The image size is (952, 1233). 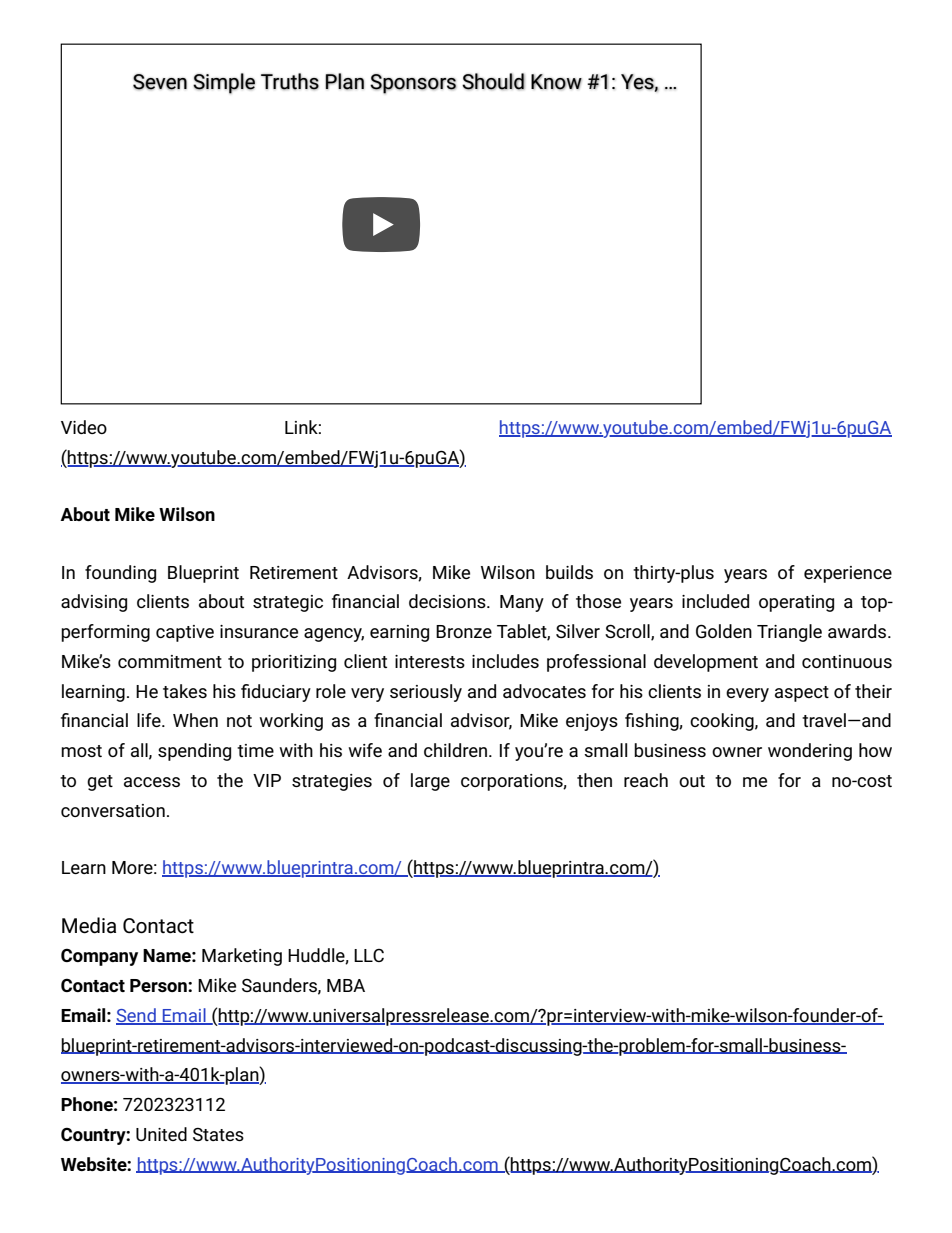 I want to click on access, so click(x=152, y=782).
